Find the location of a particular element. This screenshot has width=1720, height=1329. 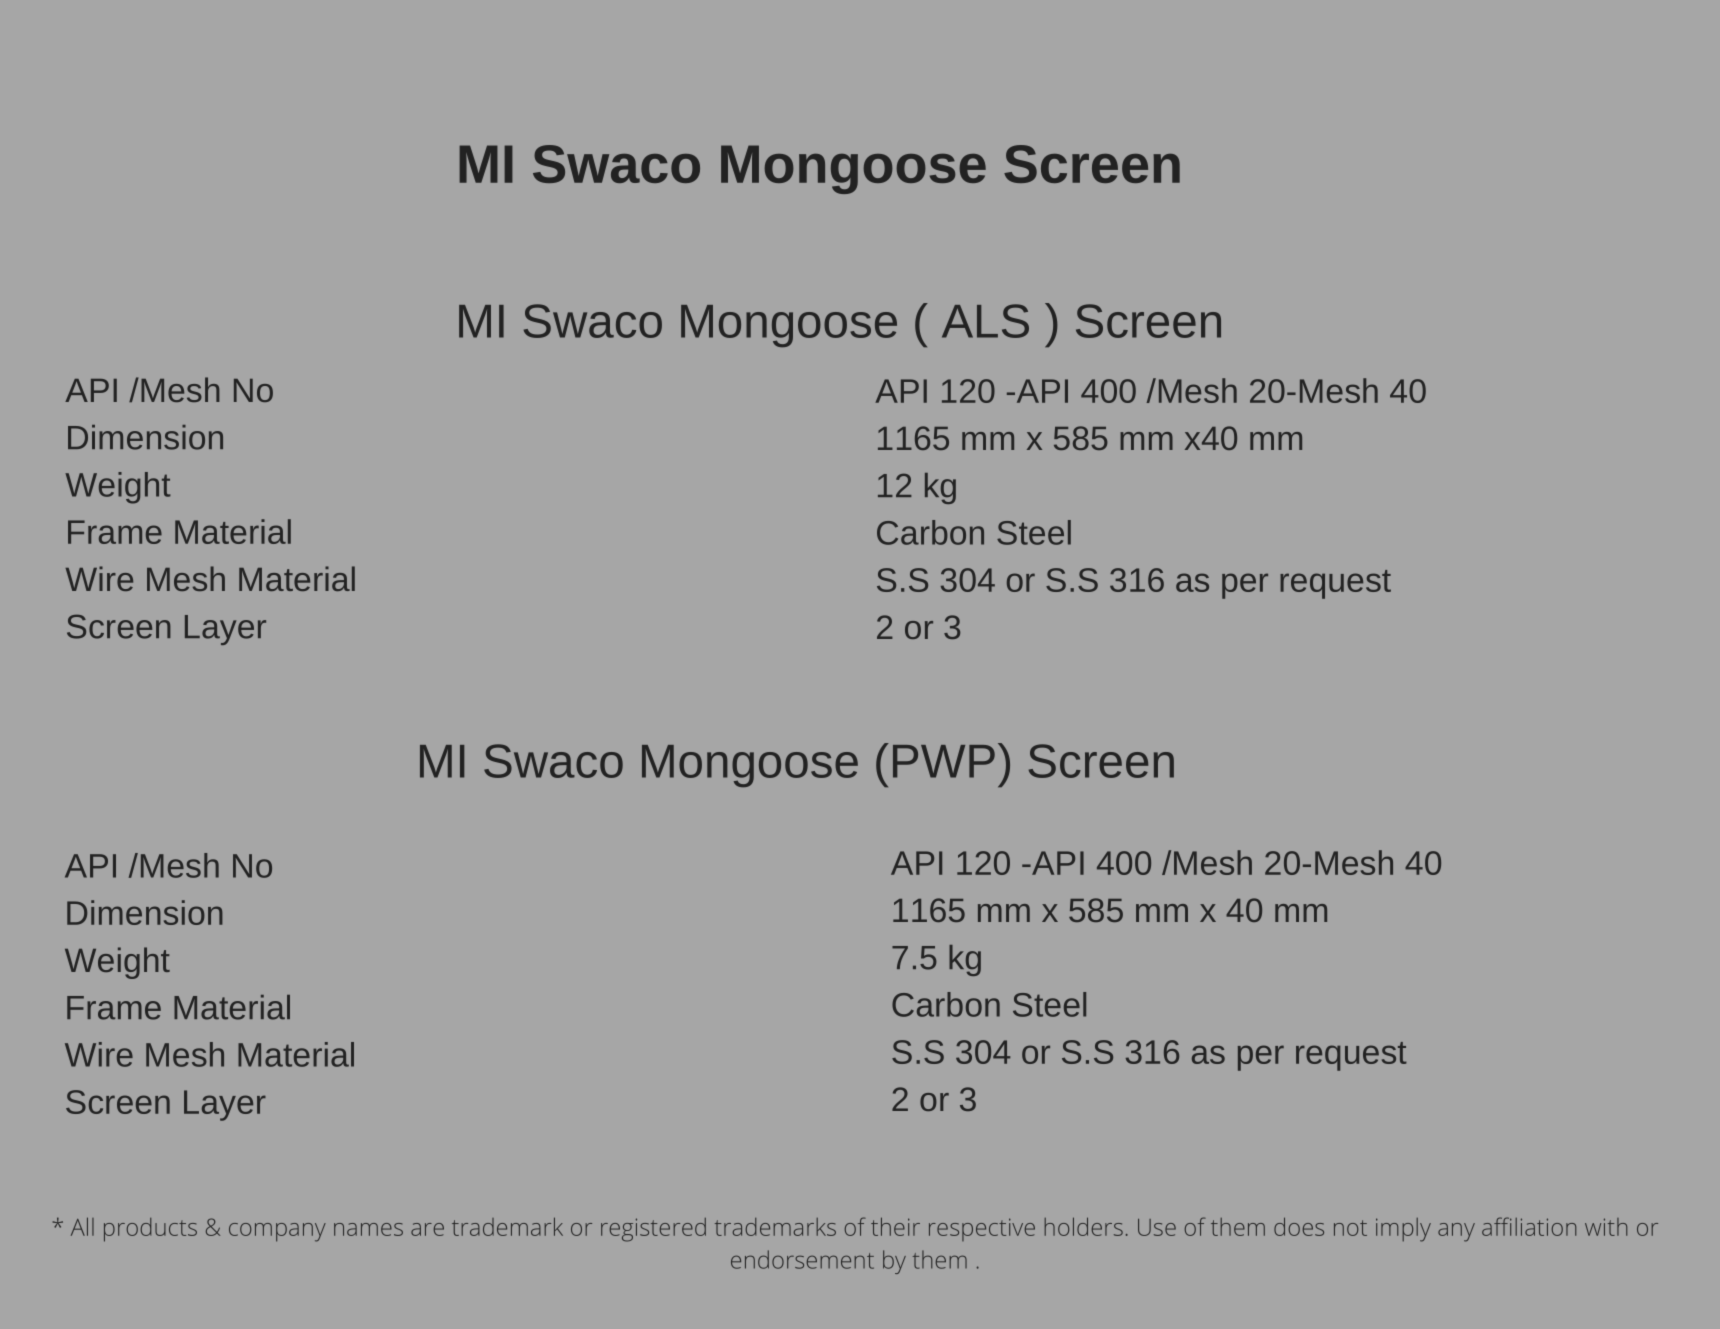

their is located at coordinates (895, 1226).
